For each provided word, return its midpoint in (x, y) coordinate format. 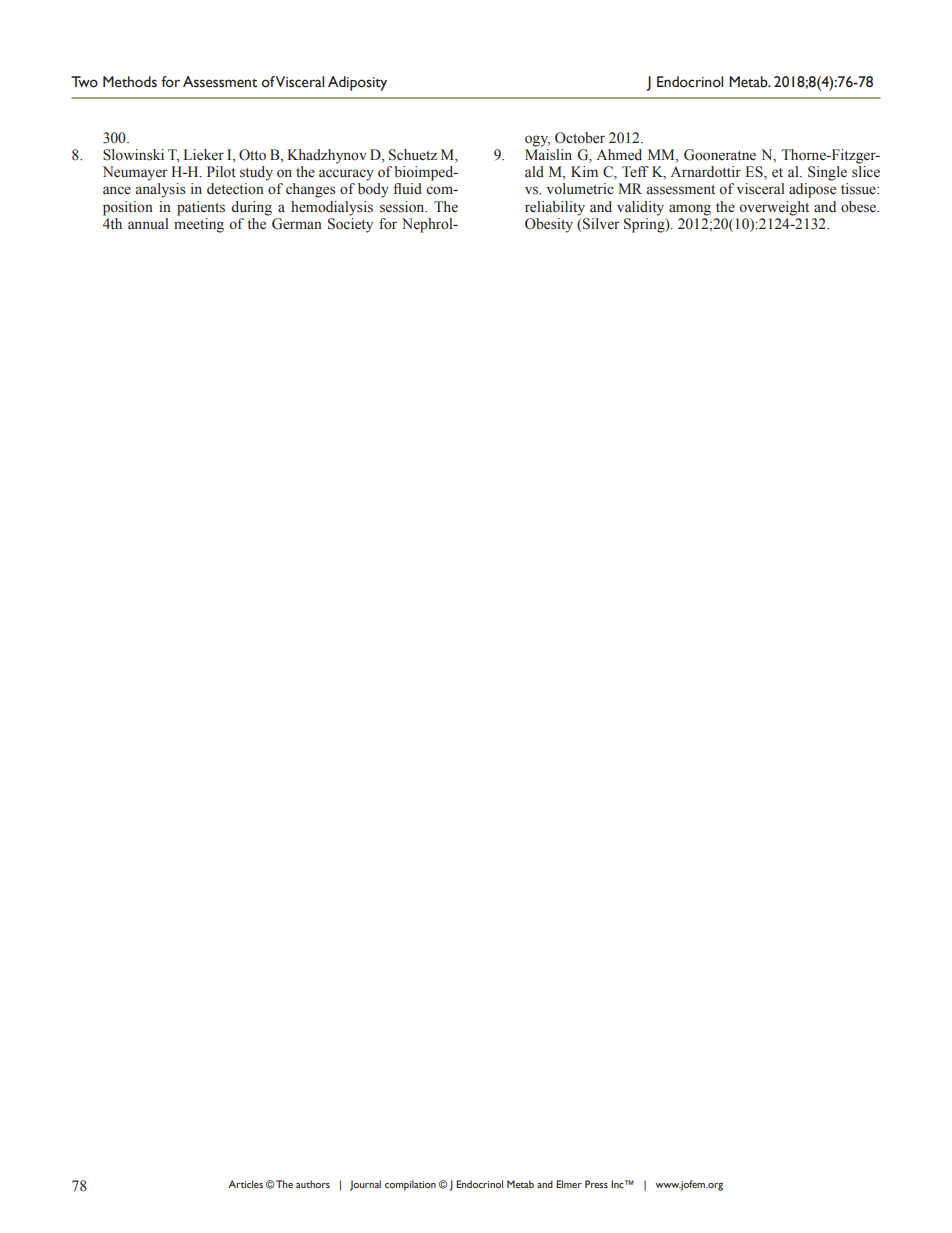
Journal (365, 1185)
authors (313, 1184)
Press (596, 1184)
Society (350, 224)
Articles (245, 1184)
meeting (199, 224)
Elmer (569, 1184)
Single (827, 173)
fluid (407, 188)
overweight (774, 208)
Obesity (549, 225)
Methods (130, 82)
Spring (645, 224)
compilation (410, 1185)
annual (148, 223)
